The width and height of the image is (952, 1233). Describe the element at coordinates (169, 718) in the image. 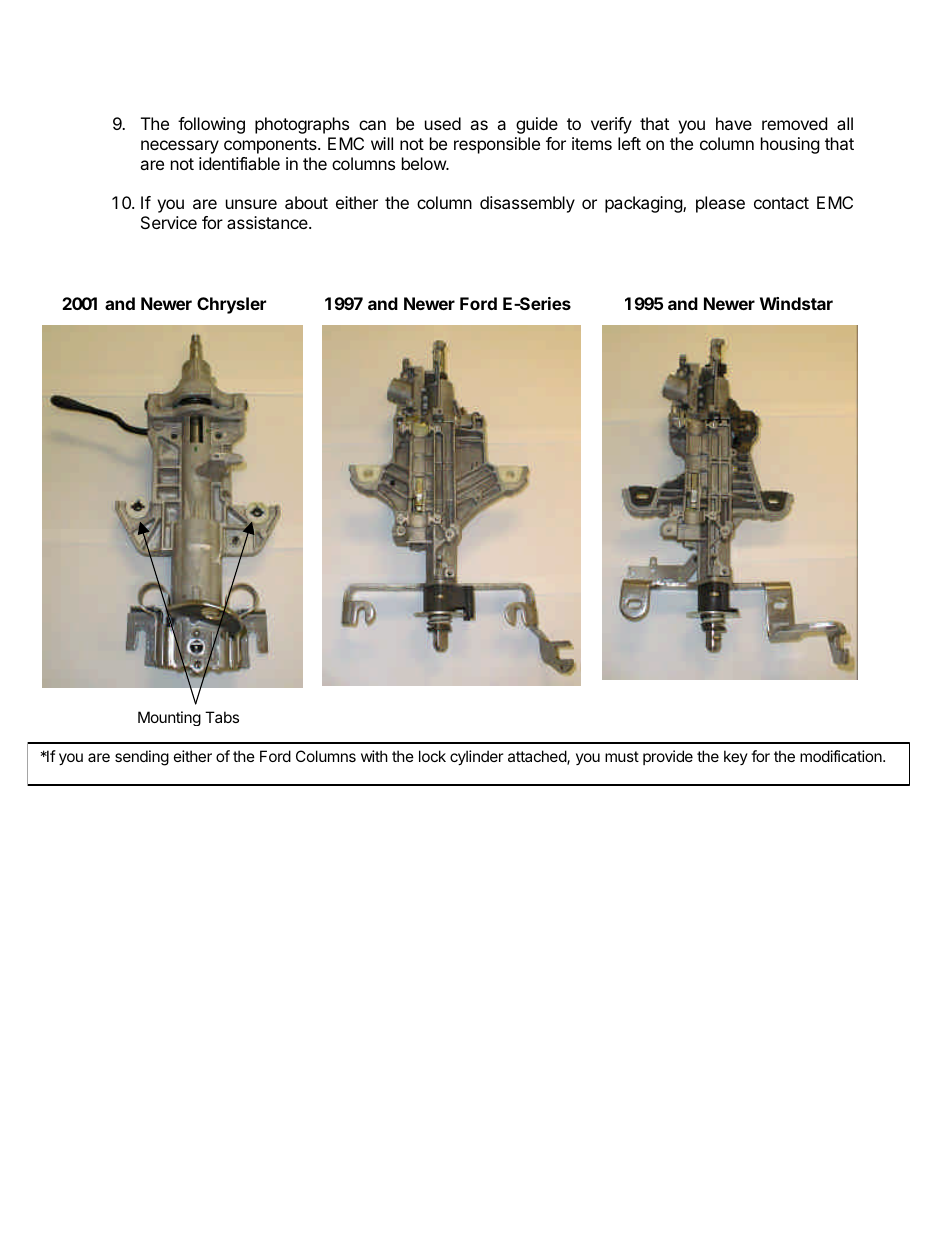

I see `Mounting` at that location.
